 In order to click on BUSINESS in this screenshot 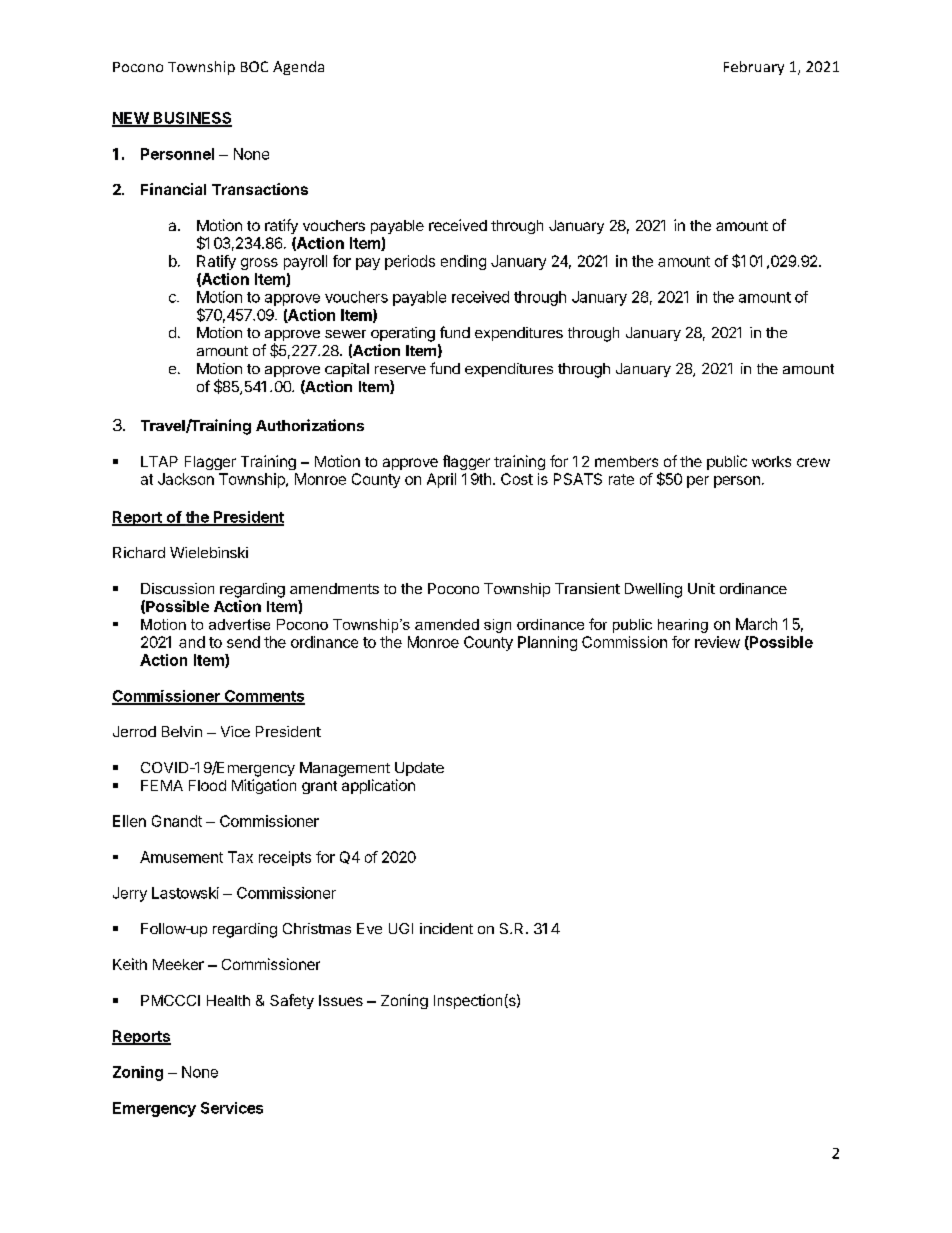, I will do `click(191, 119)`.
